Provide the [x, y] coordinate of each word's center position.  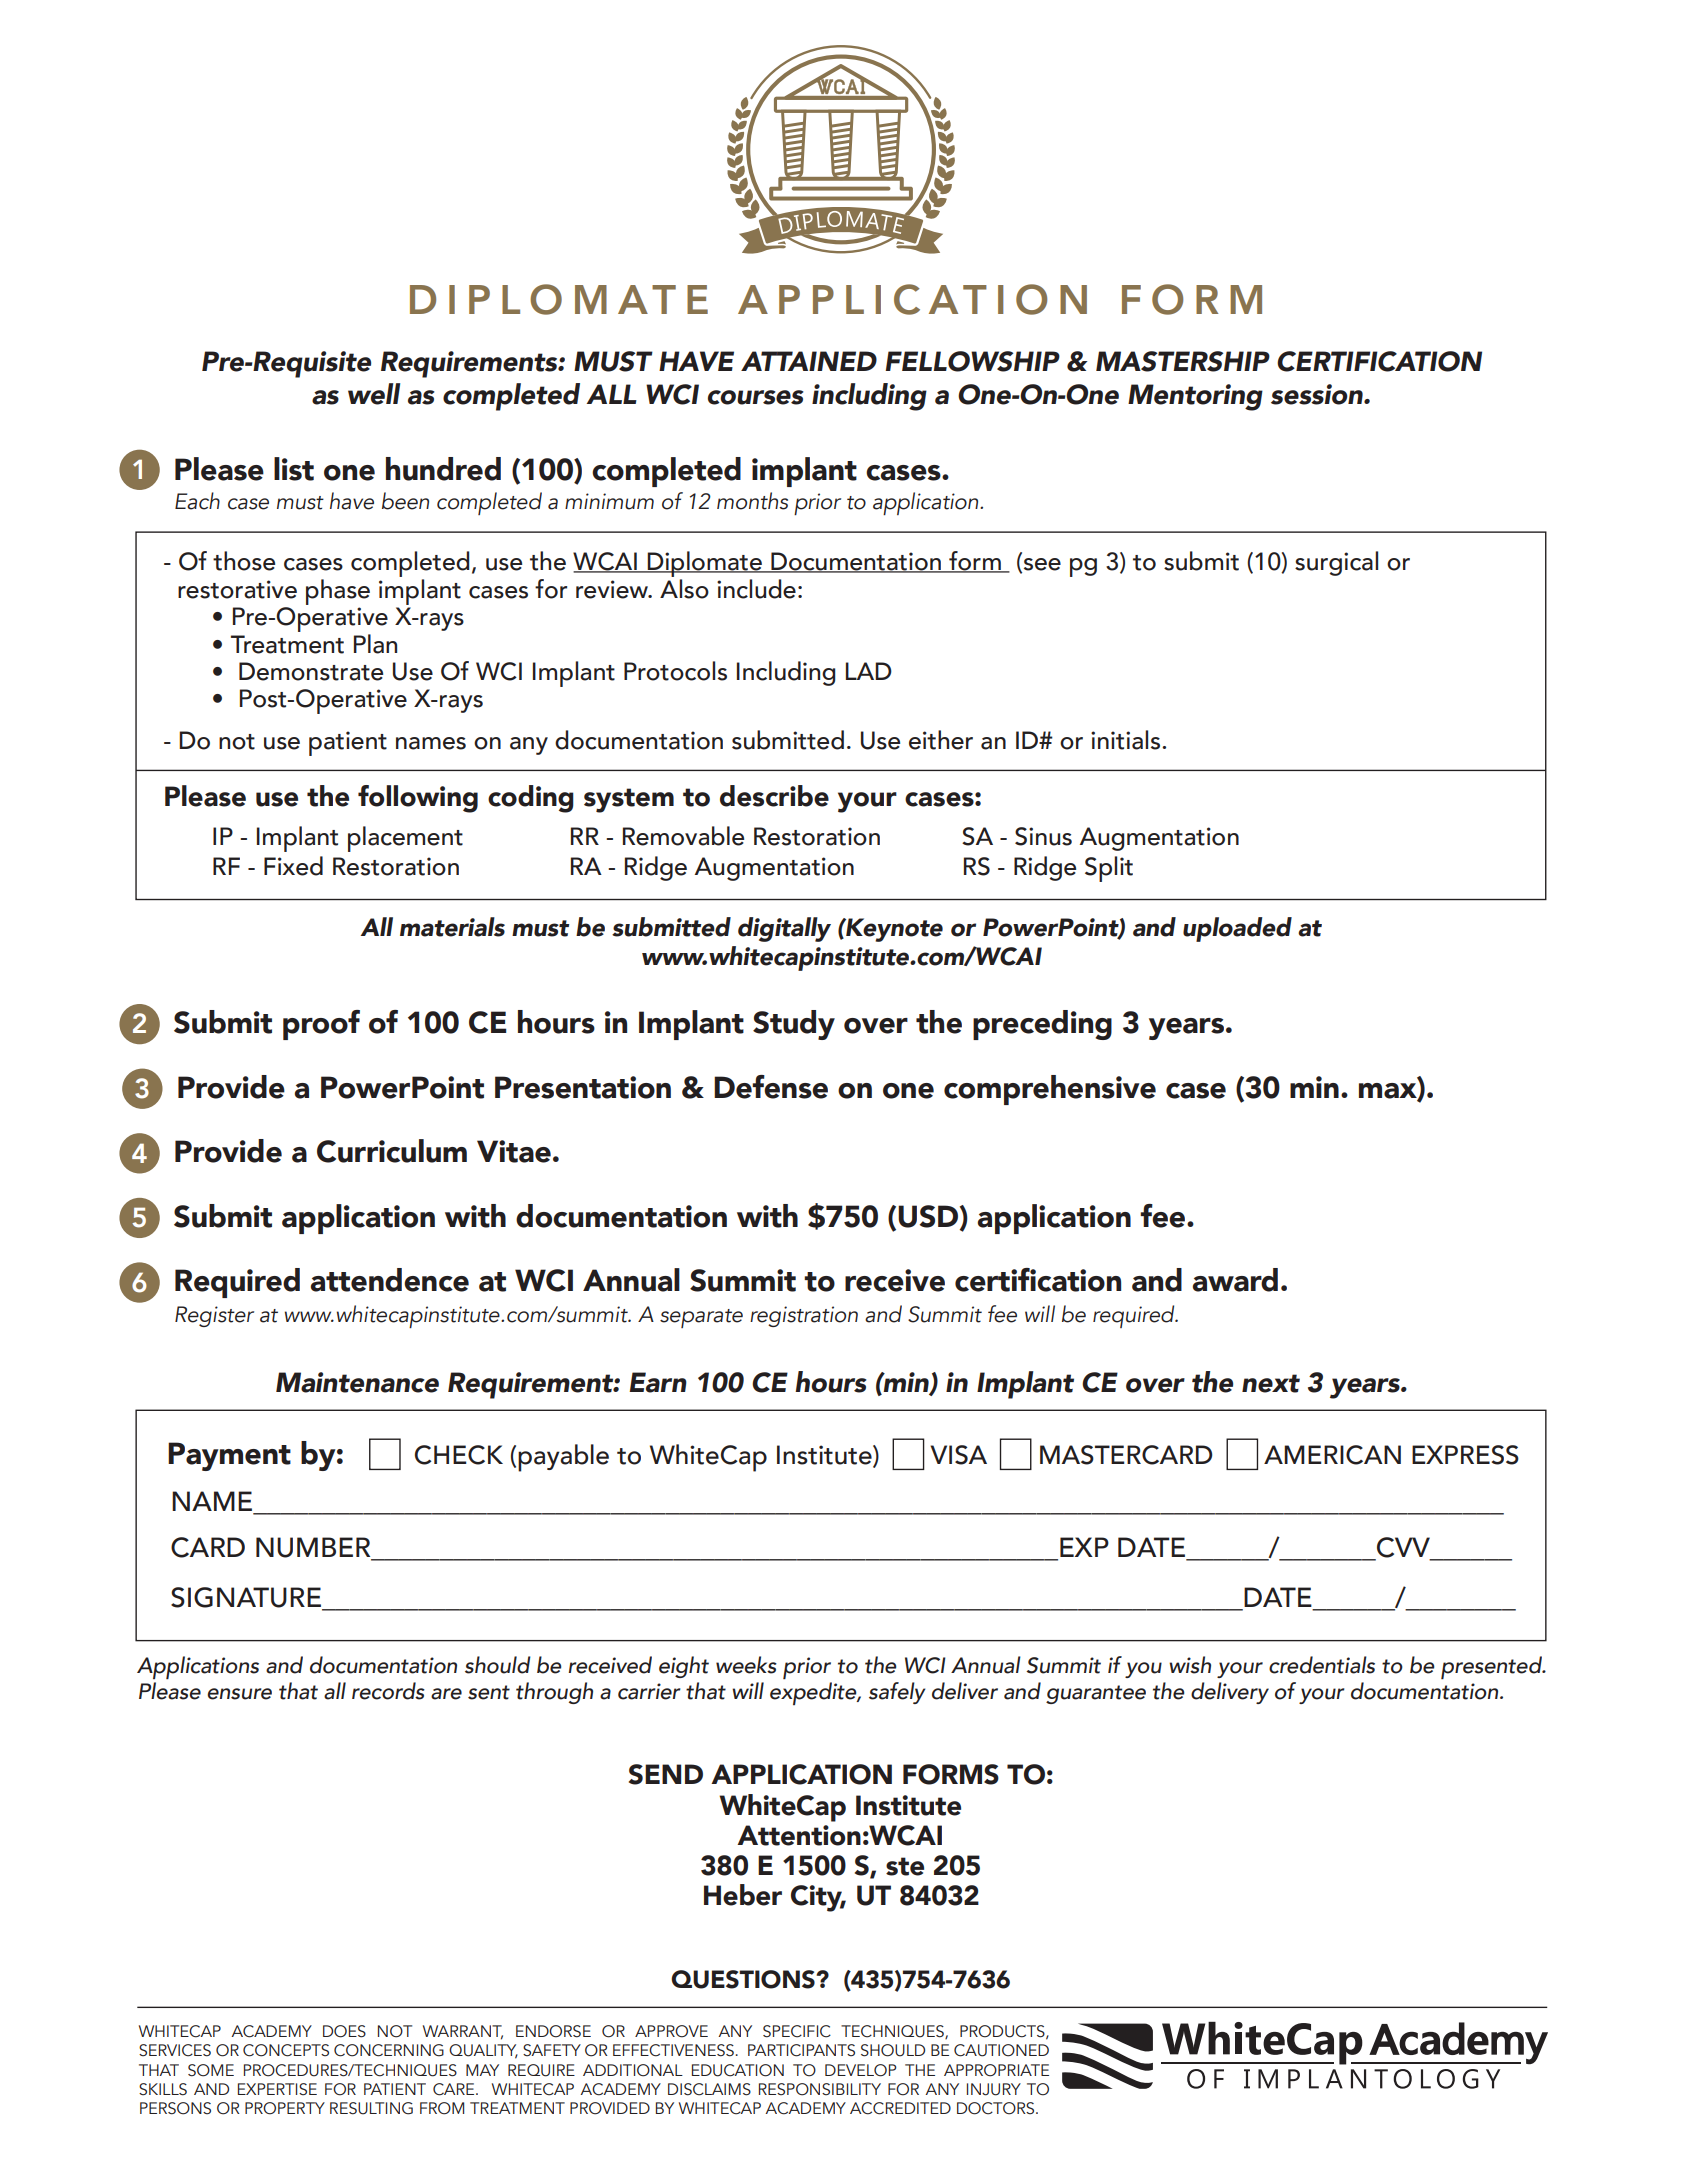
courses [756, 397]
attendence [390, 1280]
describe [774, 796]
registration [804, 1316]
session [1318, 394]
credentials [1322, 1665]
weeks [746, 1665]
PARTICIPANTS [801, 2050]
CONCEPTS [286, 2050]
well [374, 394]
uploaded [1237, 929]
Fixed [293, 866]
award [1235, 1280]
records [388, 1691]
